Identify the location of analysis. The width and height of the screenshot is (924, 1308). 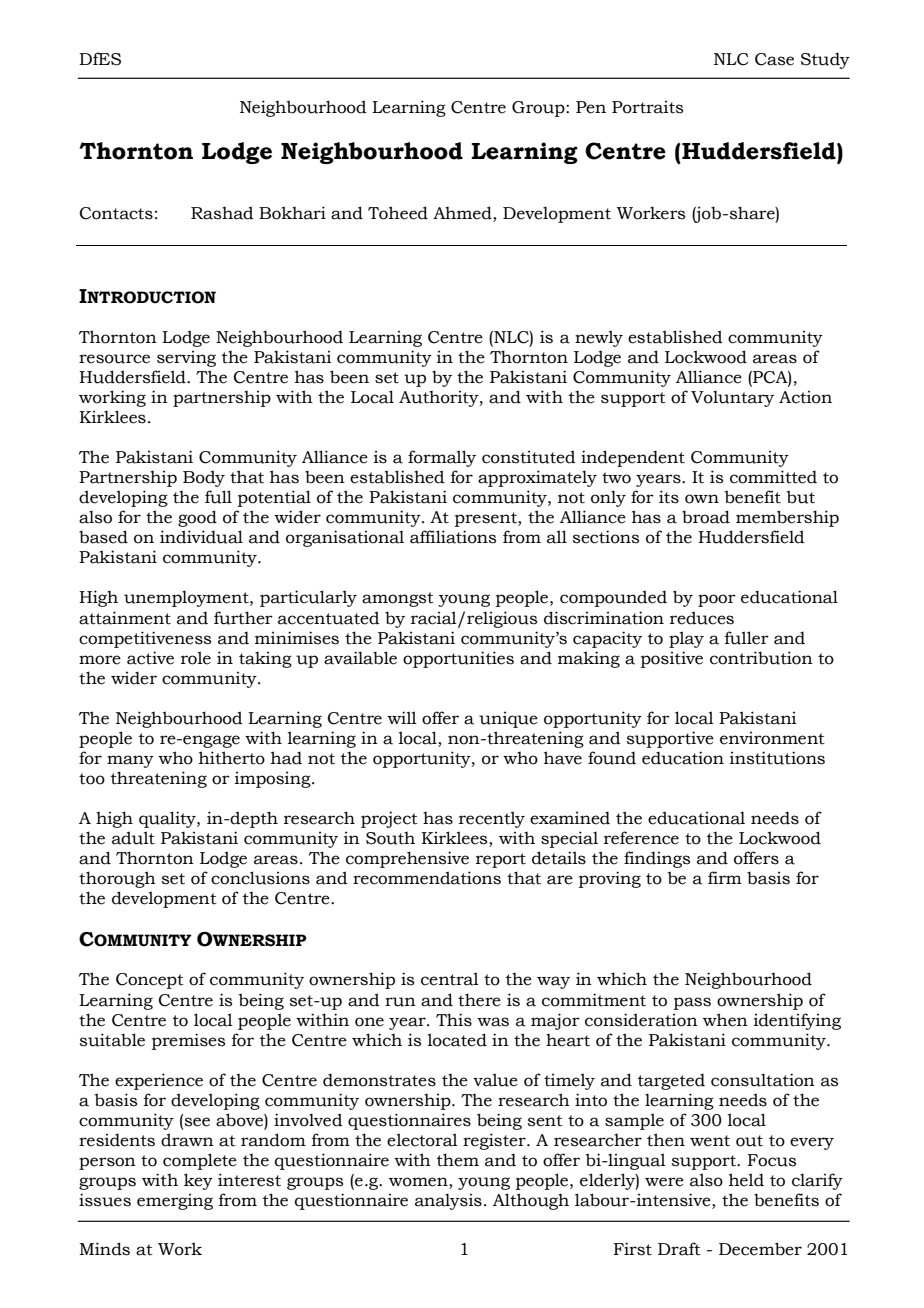
(448, 1201).
